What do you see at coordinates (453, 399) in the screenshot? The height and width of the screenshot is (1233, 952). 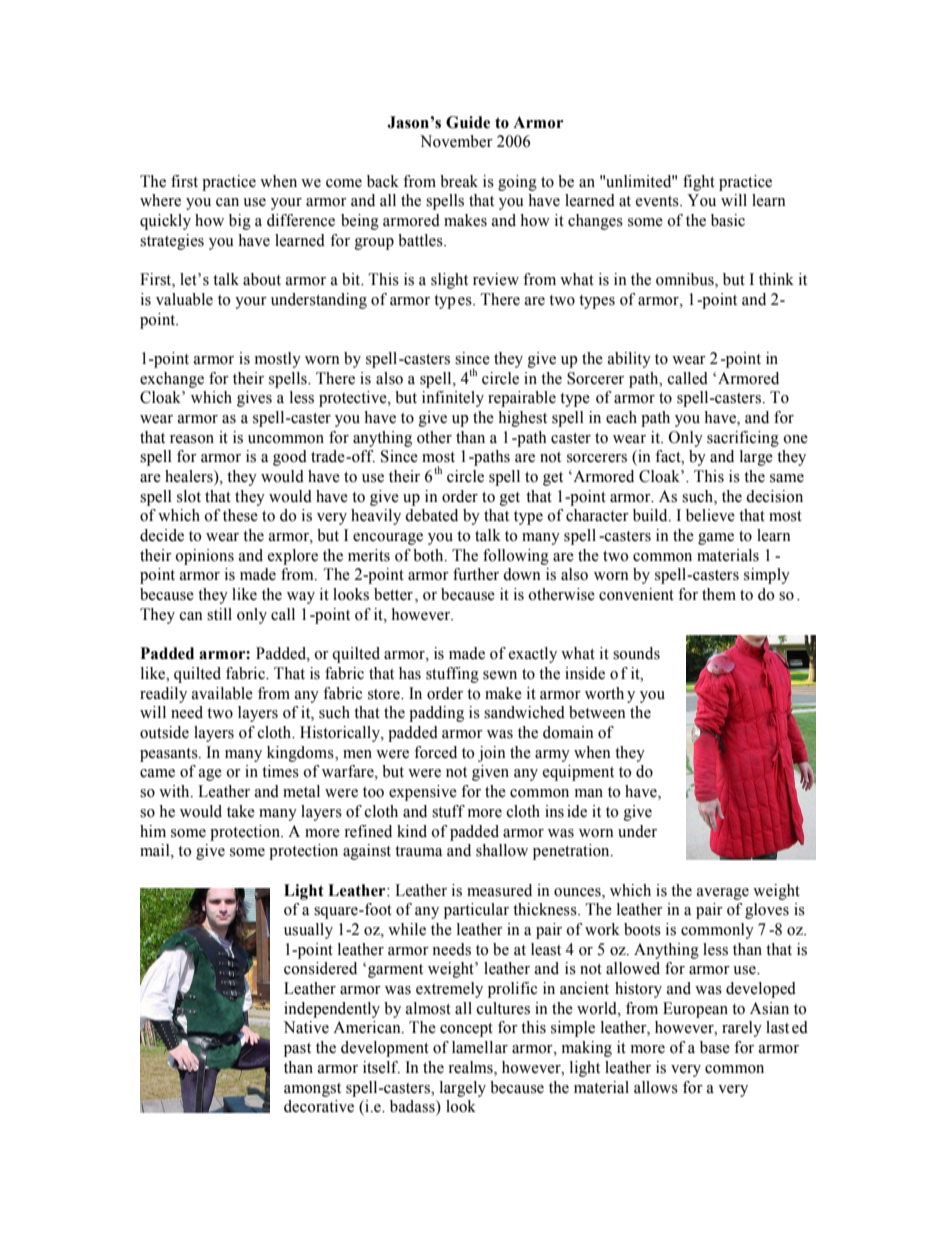 I see `infinitely` at bounding box center [453, 399].
